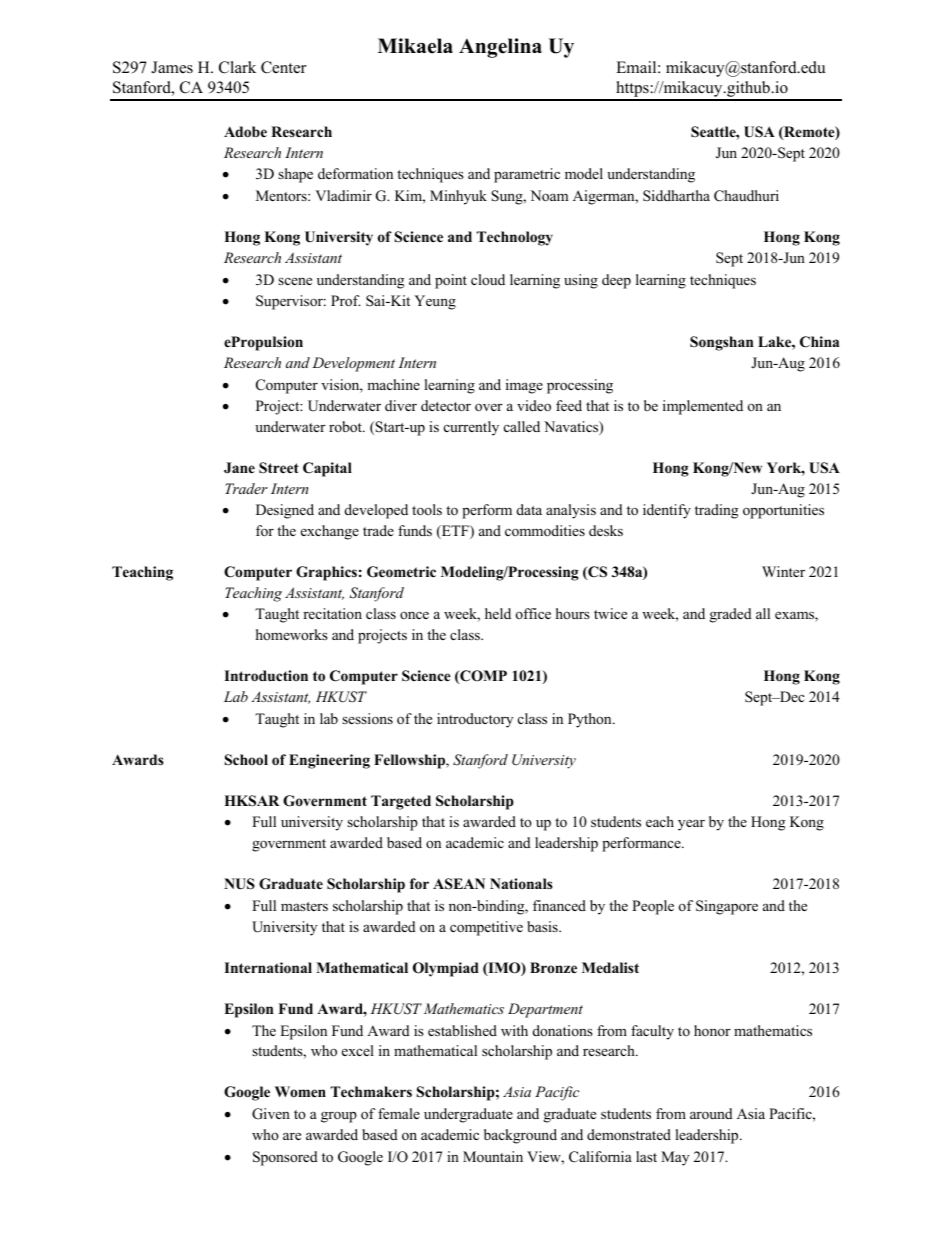 This screenshot has height=1233, width=952. Describe the element at coordinates (498, 613) in the screenshot. I see `held` at that location.
